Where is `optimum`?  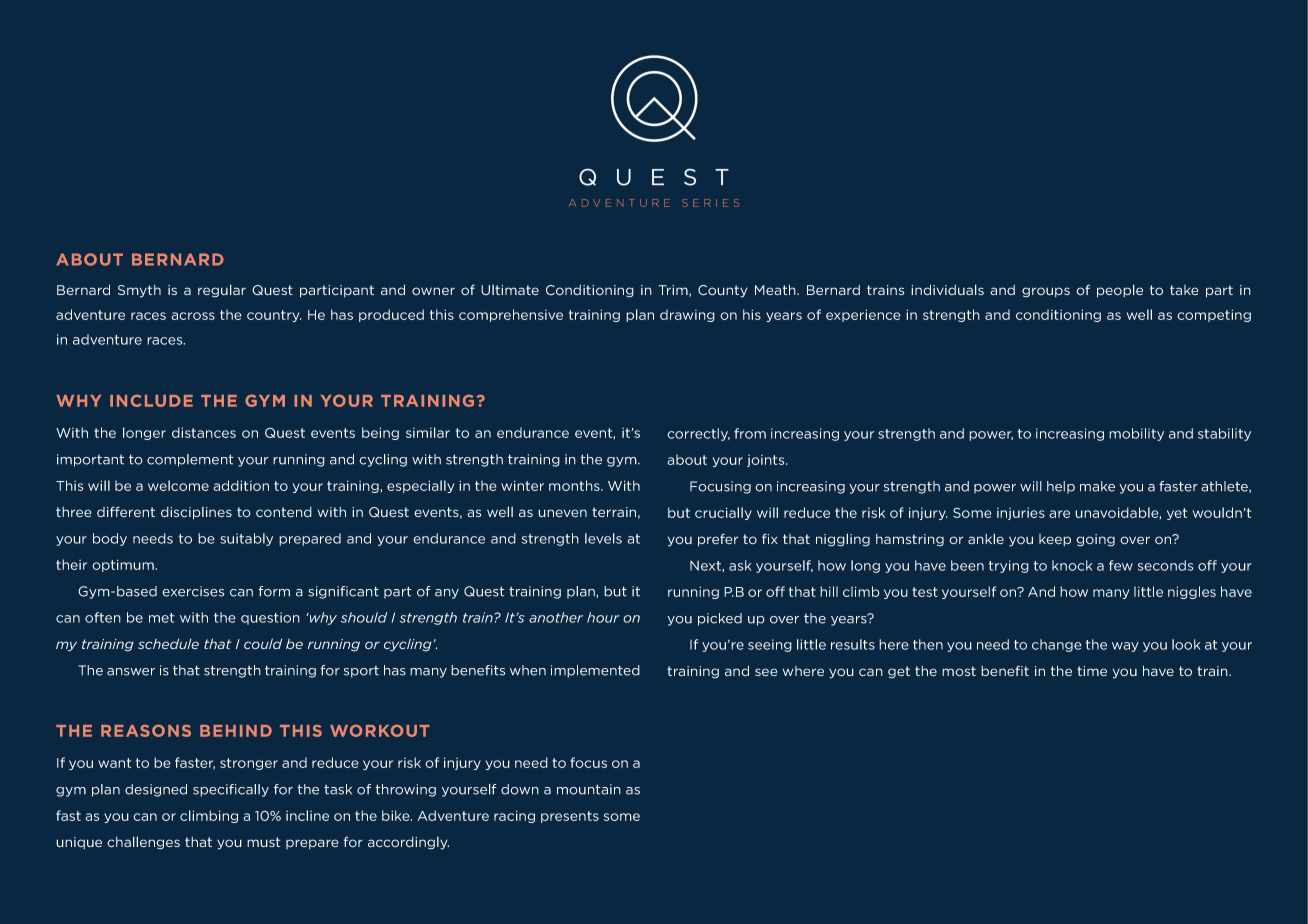
optimum is located at coordinates (123, 565).
